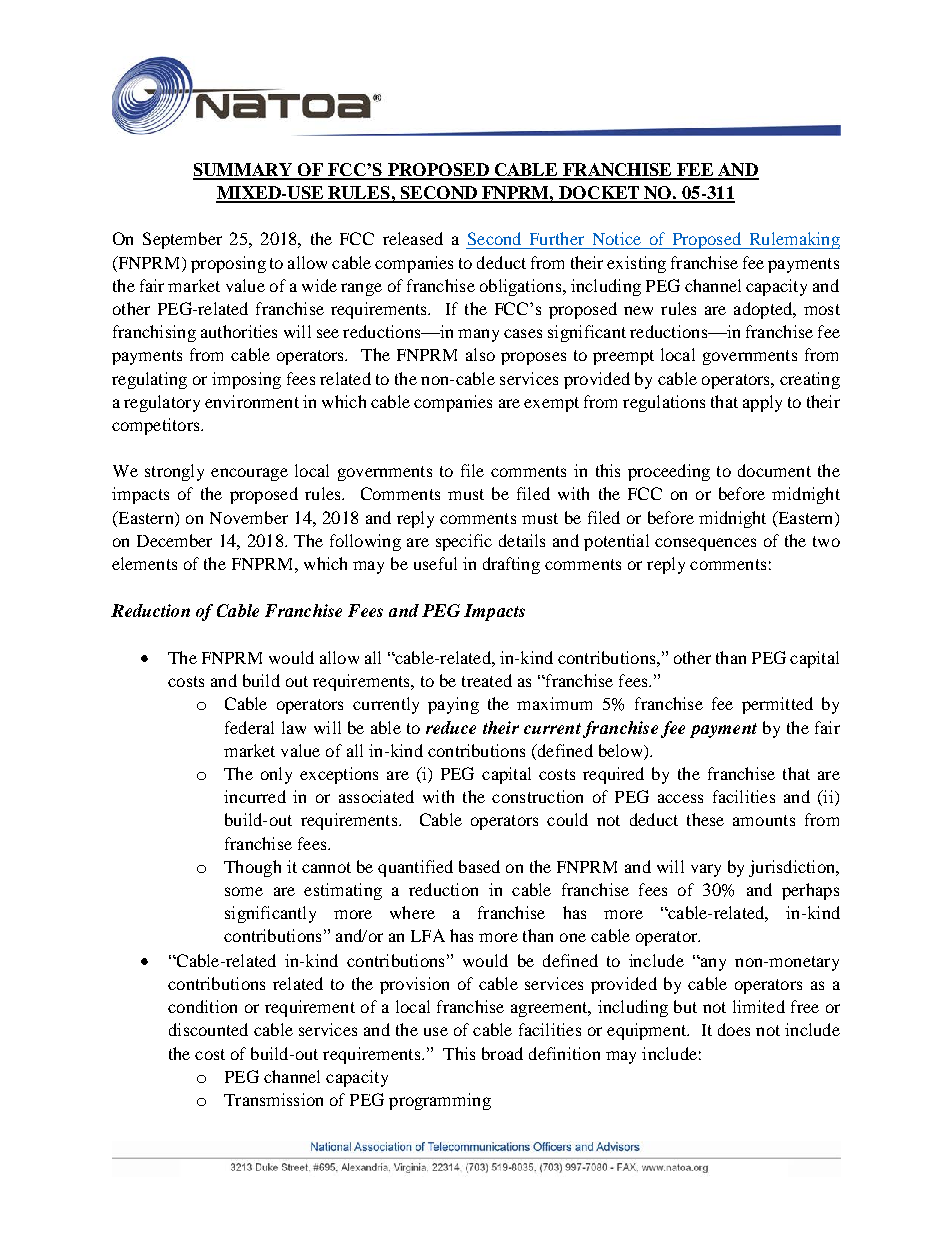 Image resolution: width=952 pixels, height=1233 pixels. I want to click on vary, so click(706, 870).
